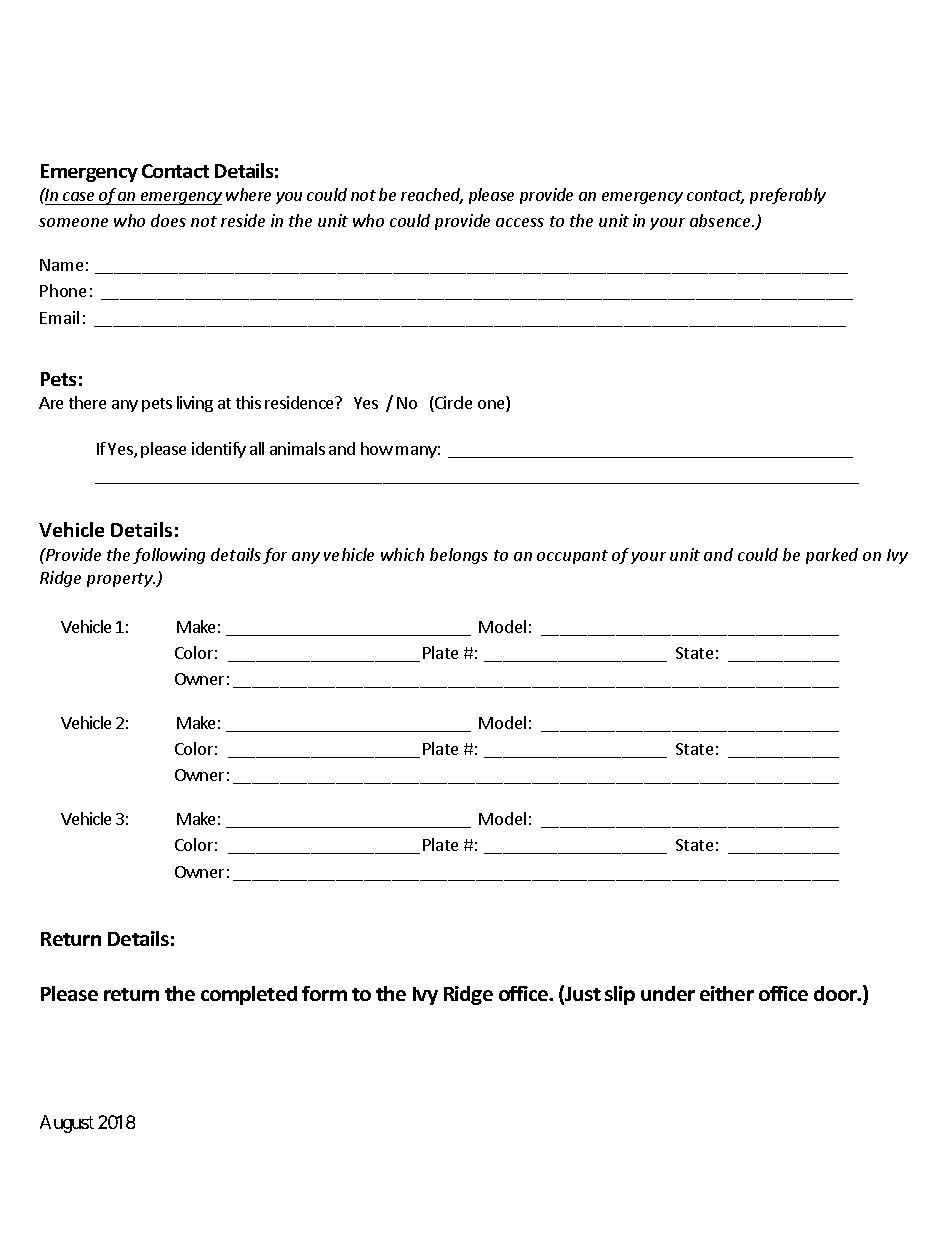 The height and width of the image is (1233, 952). Describe the element at coordinates (668, 993) in the image. I see `under` at that location.
